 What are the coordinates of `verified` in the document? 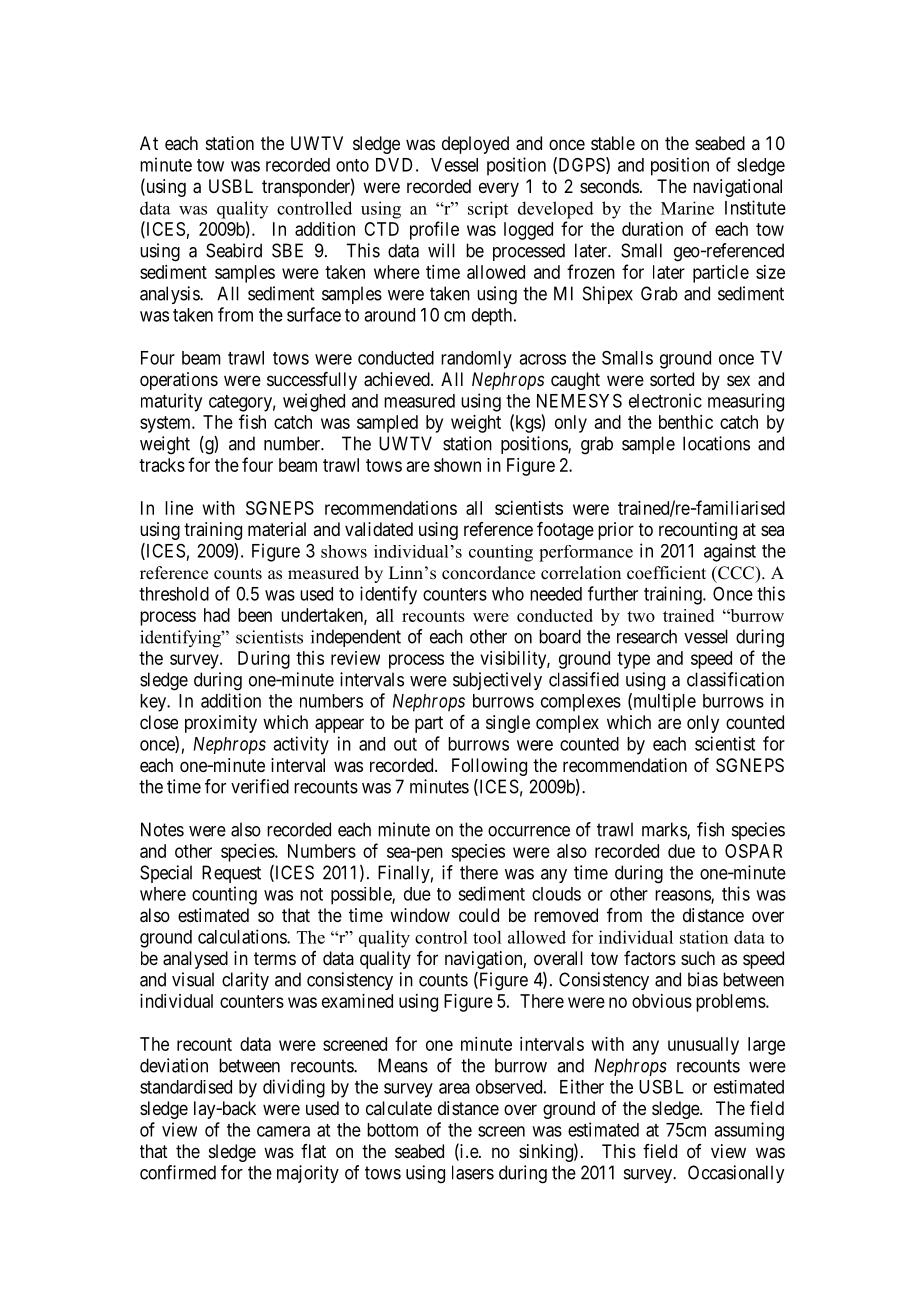 It's located at (260, 786).
